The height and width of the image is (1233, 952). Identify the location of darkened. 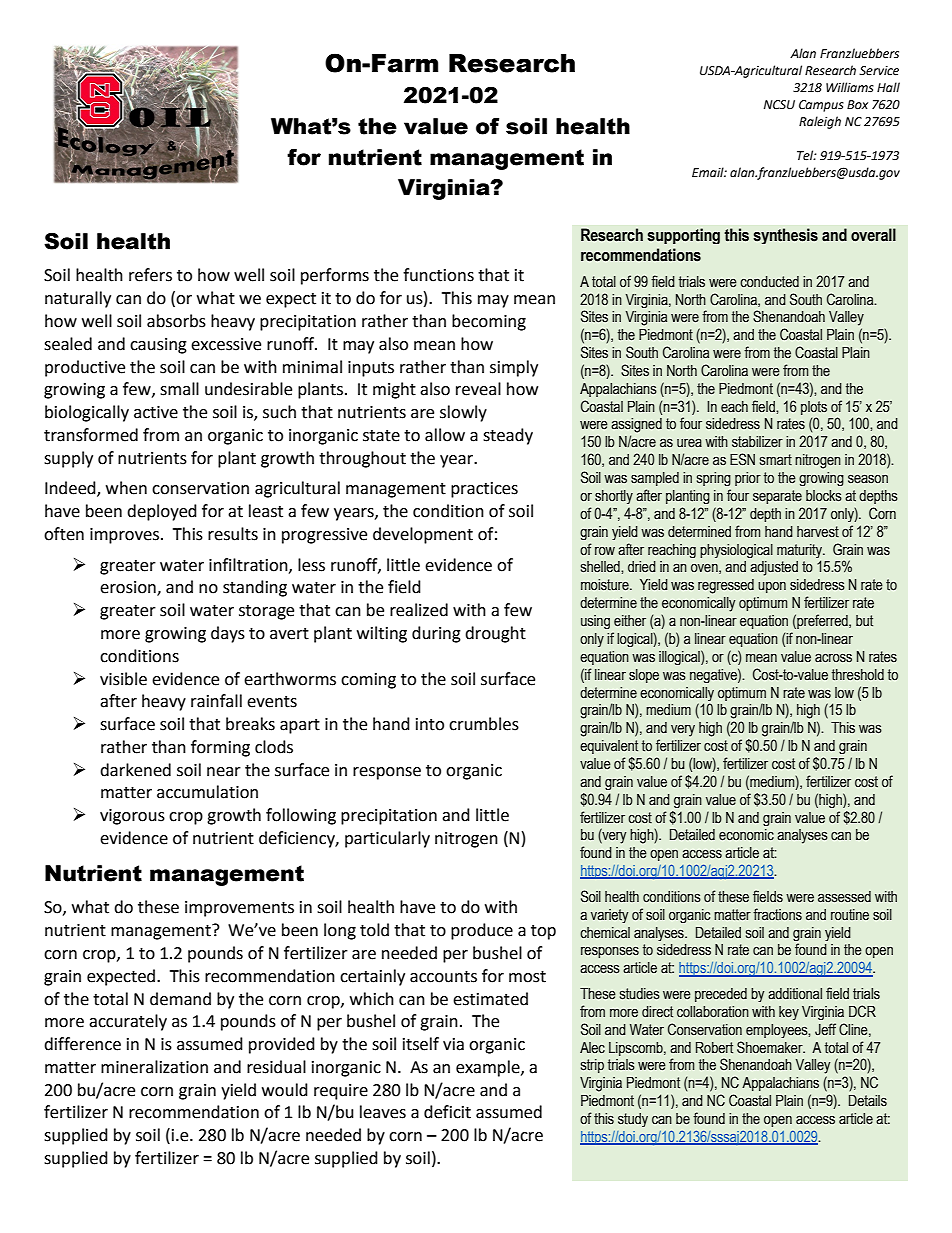
(135, 770).
